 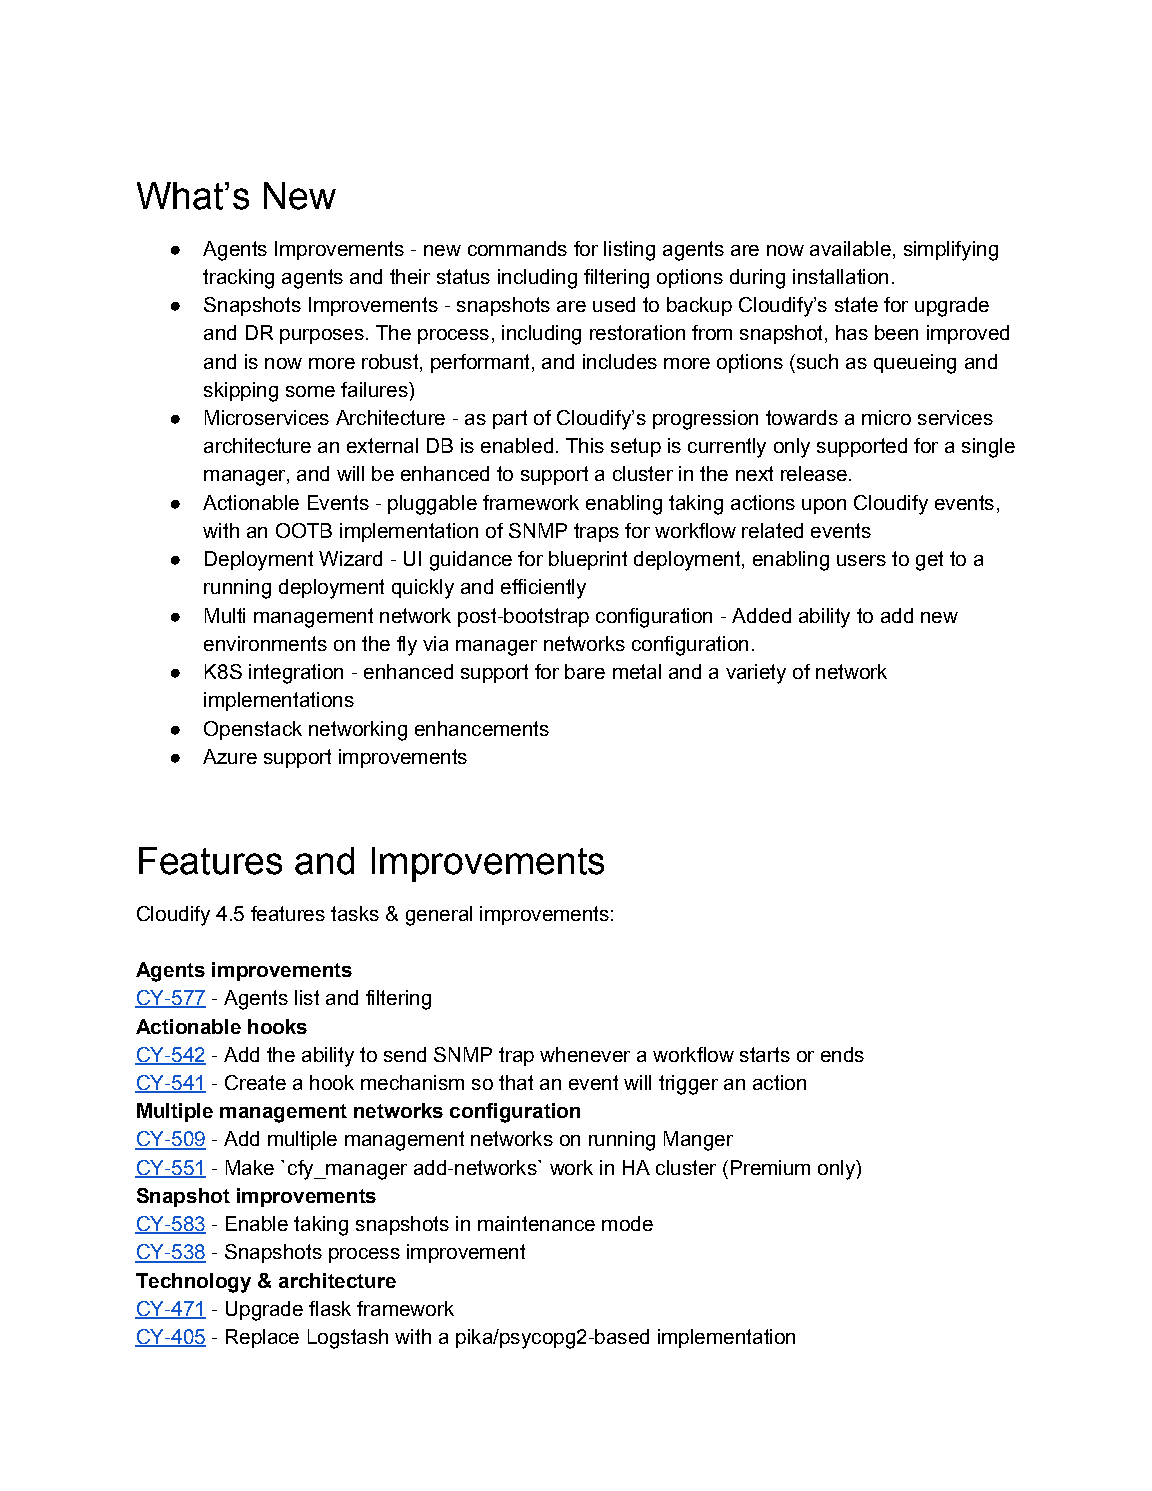 What do you see at coordinates (627, 1223) in the page?
I see `mode` at bounding box center [627, 1223].
